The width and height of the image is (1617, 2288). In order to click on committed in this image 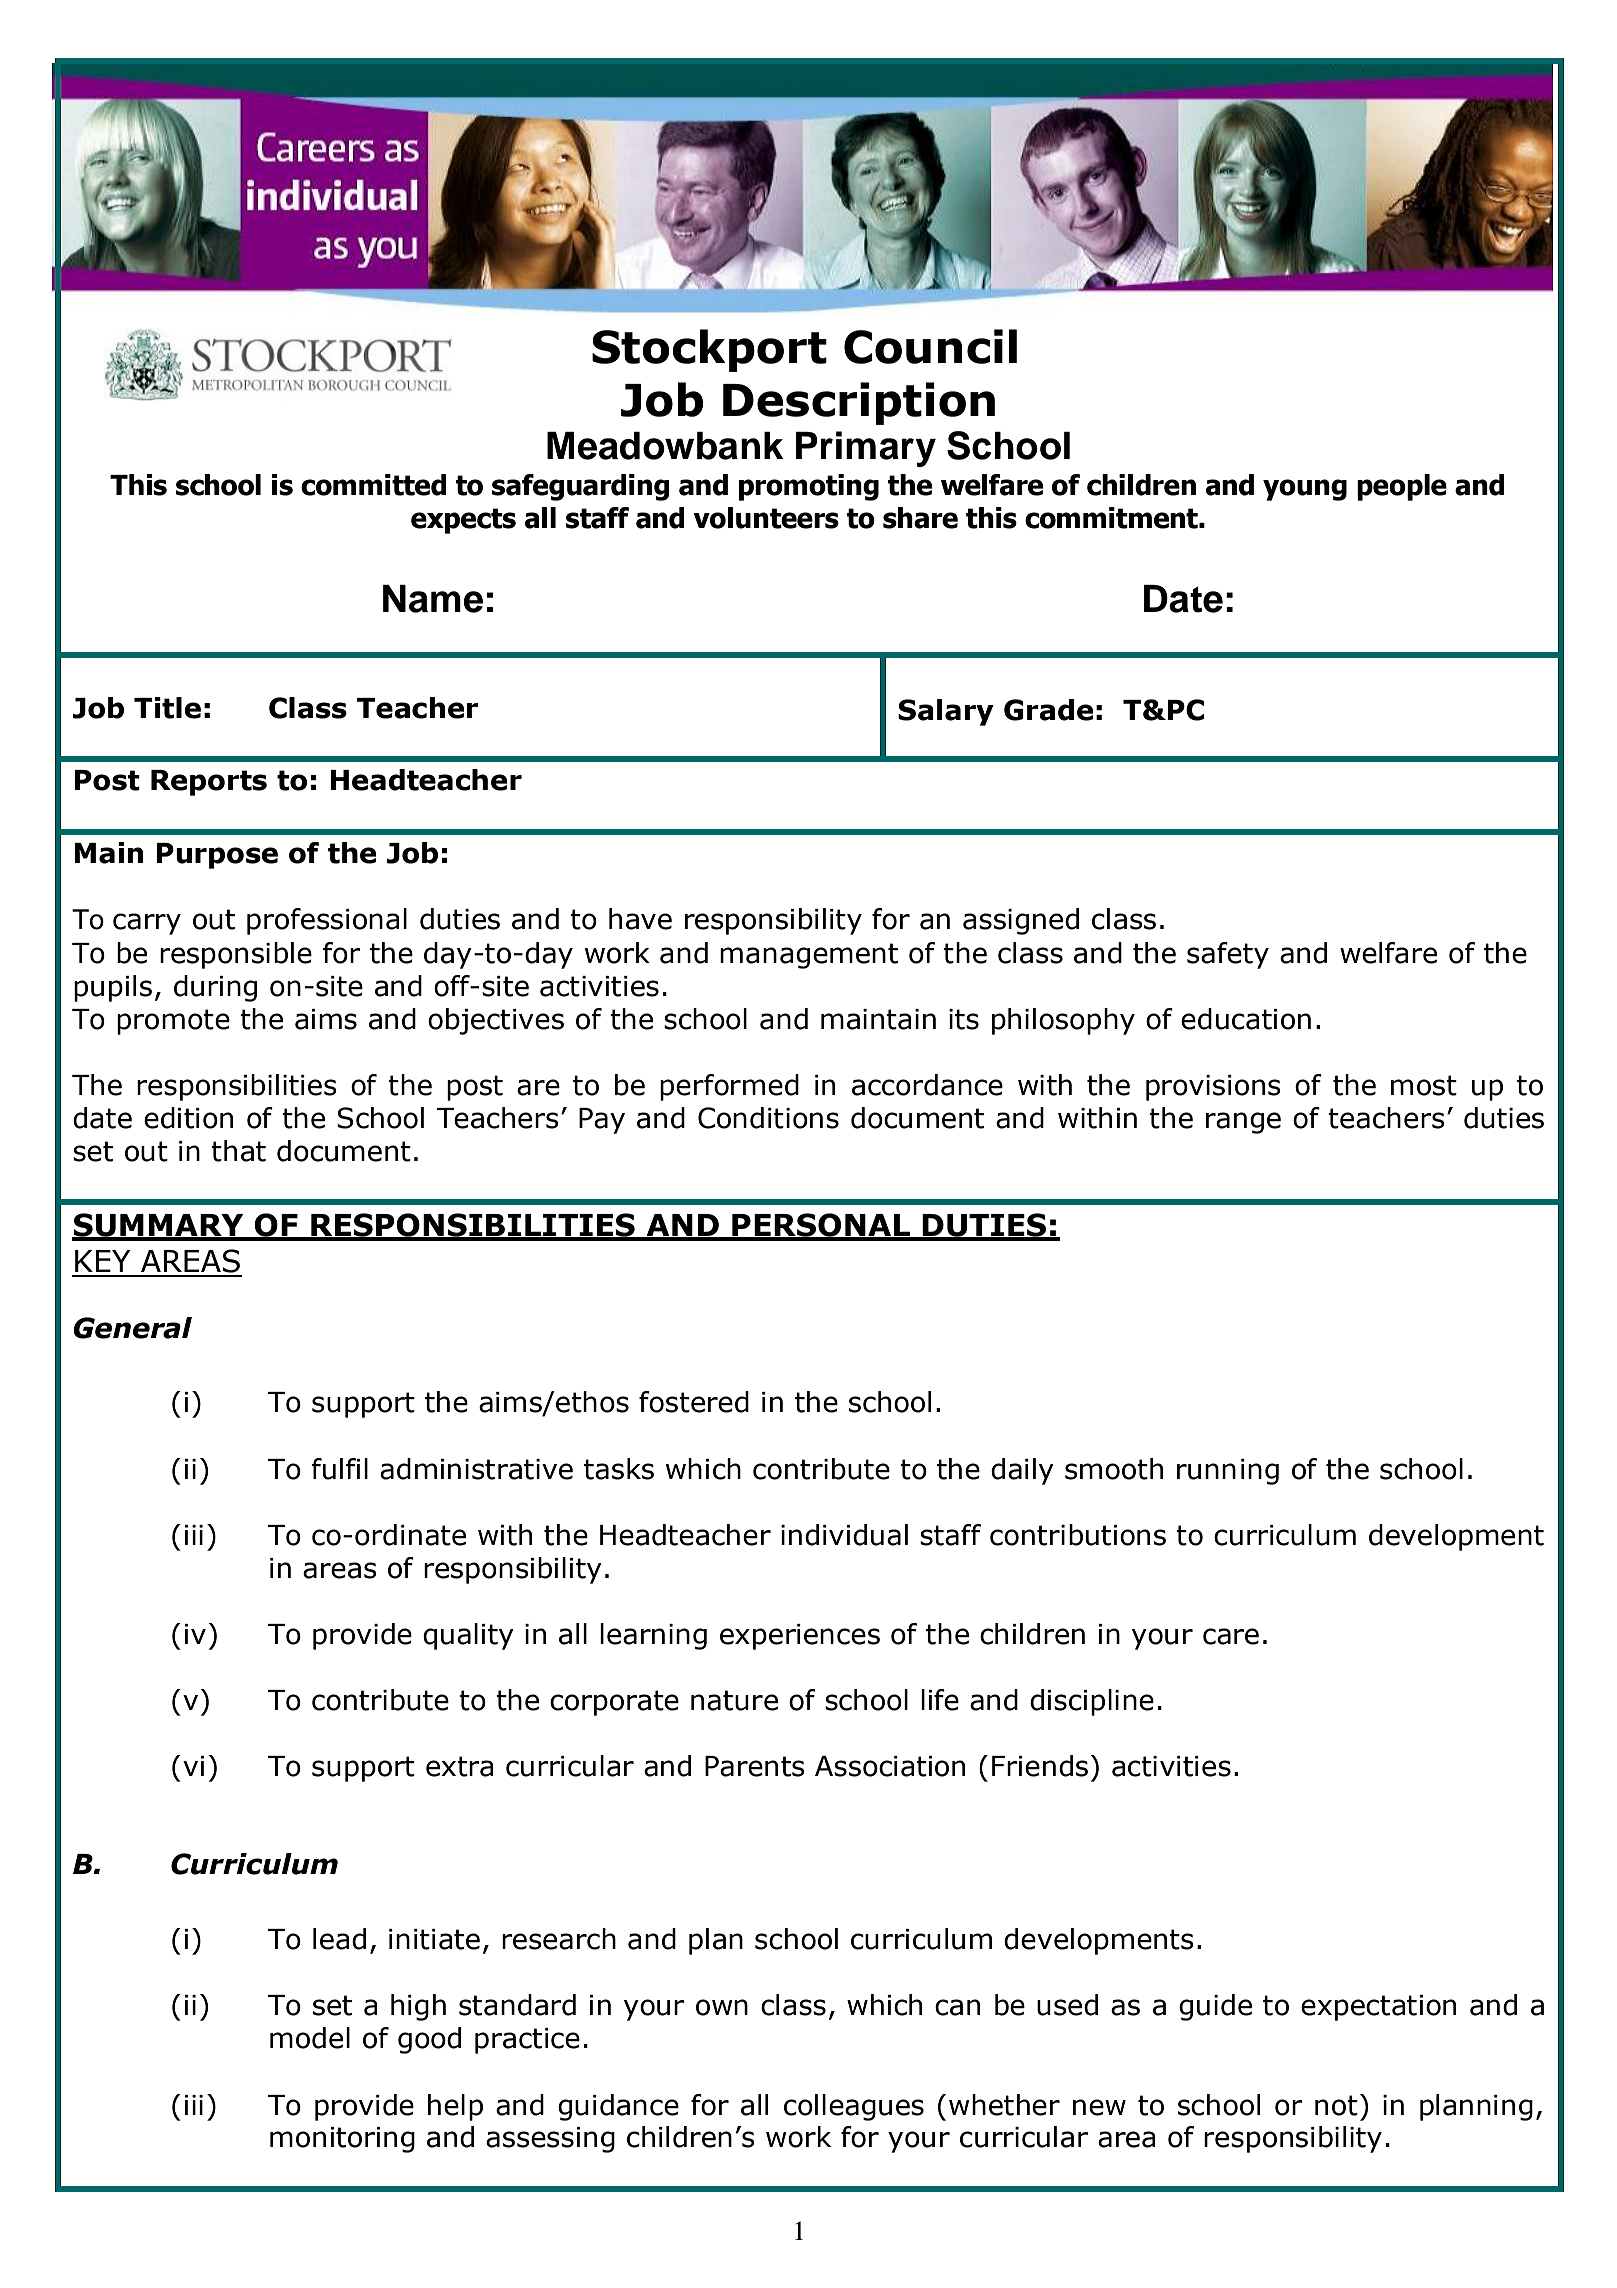, I will do `click(374, 485)`.
